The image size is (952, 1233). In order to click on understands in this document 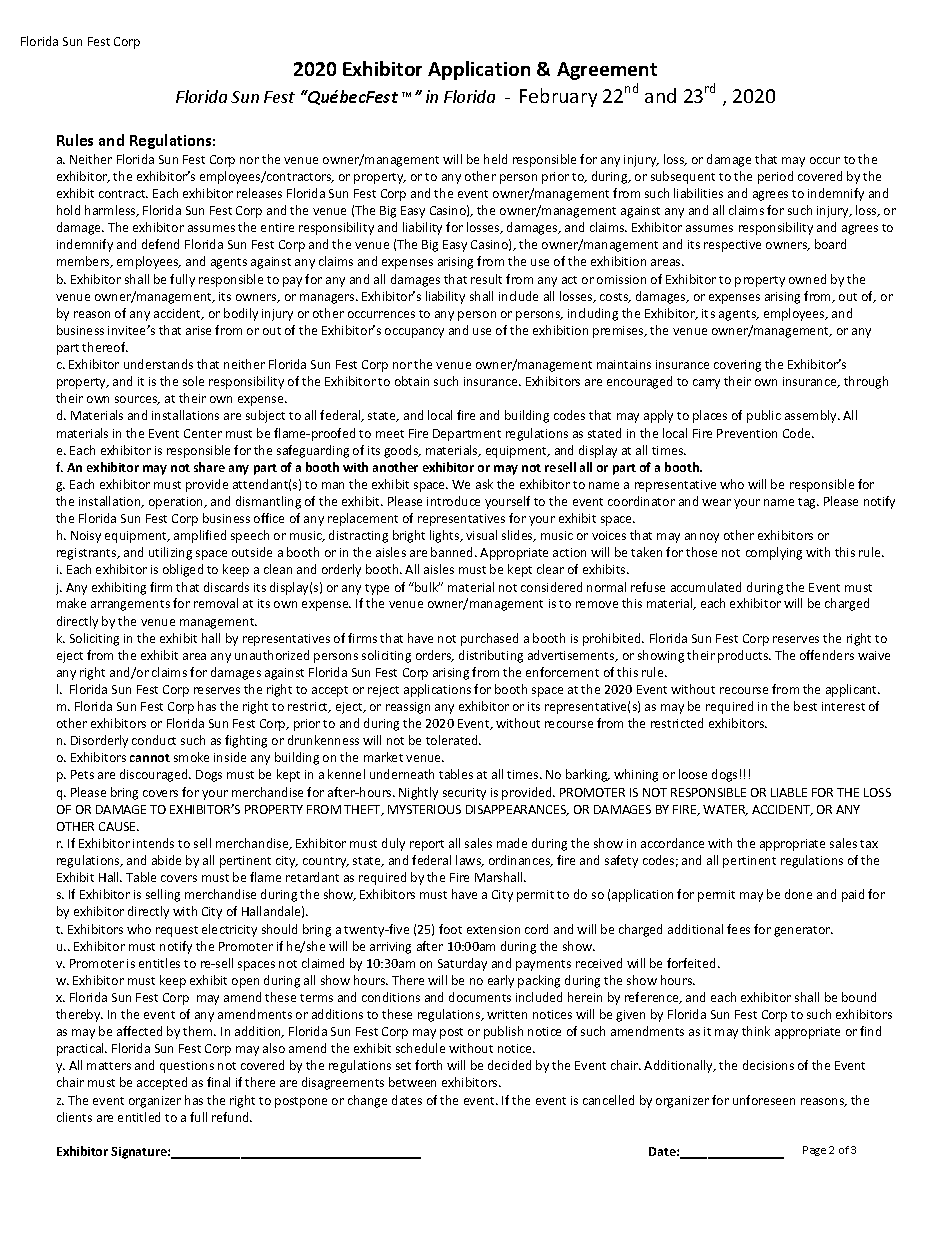, I will do `click(158, 364)`.
